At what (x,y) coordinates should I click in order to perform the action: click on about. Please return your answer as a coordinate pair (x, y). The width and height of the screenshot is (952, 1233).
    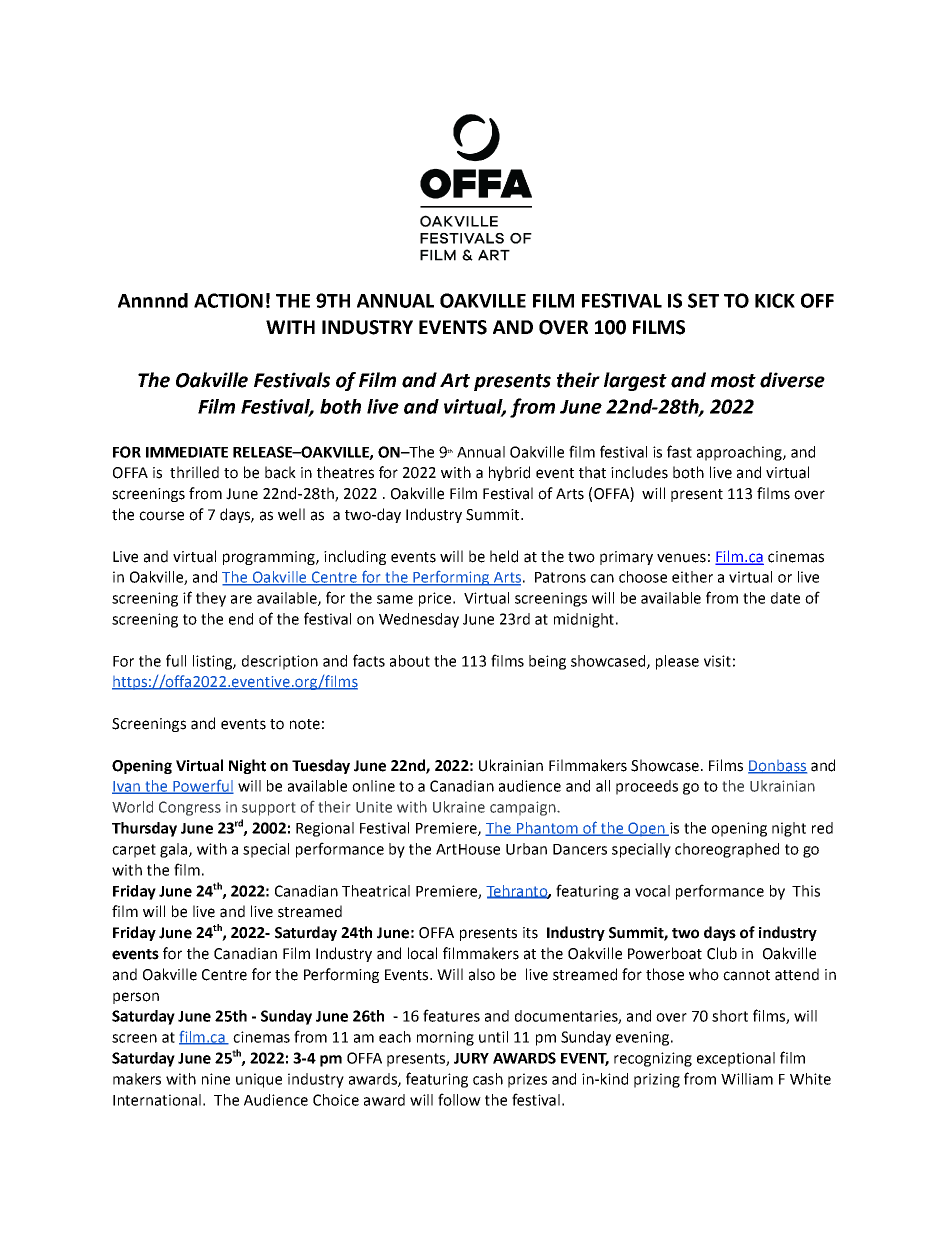
    Looking at the image, I should click on (410, 661).
